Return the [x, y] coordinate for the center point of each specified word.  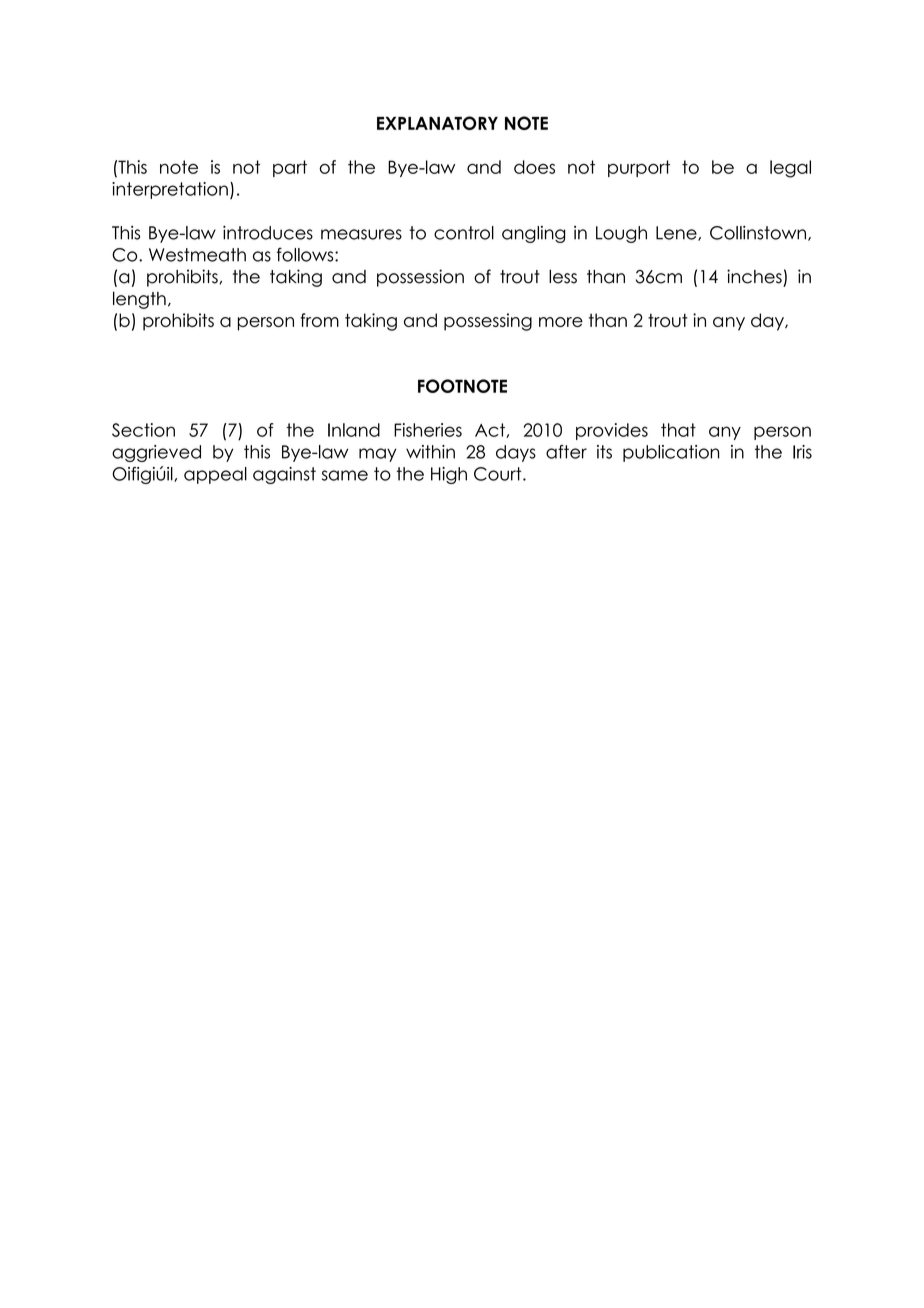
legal [790, 169]
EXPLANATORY [437, 123]
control [464, 233]
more [561, 322]
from [319, 320]
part [290, 168]
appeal [215, 475]
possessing [488, 322]
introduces [268, 233]
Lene [677, 233]
